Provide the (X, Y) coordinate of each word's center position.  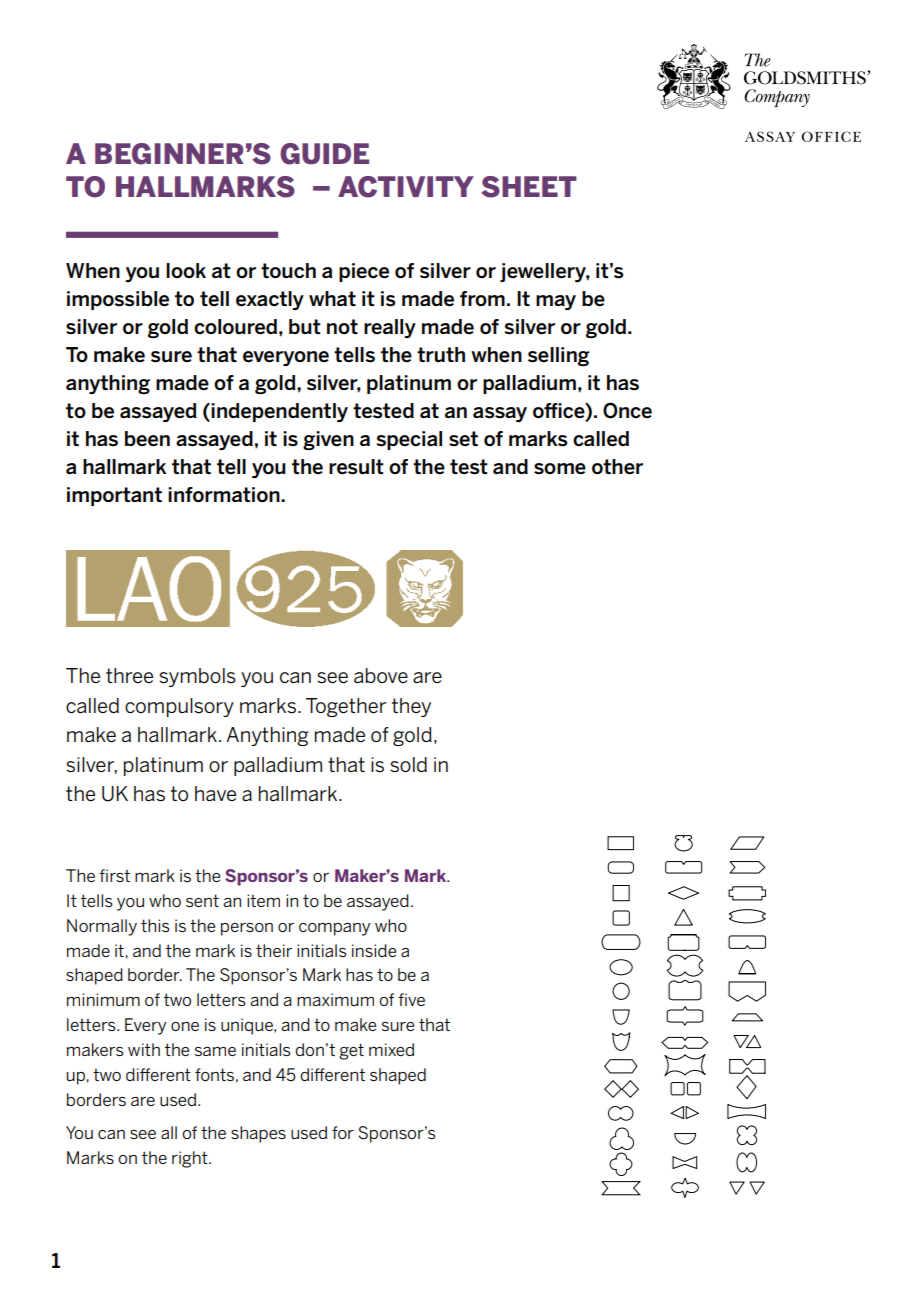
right (191, 1159)
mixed (391, 1049)
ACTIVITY (406, 187)
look (186, 270)
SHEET (529, 187)
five (411, 999)
